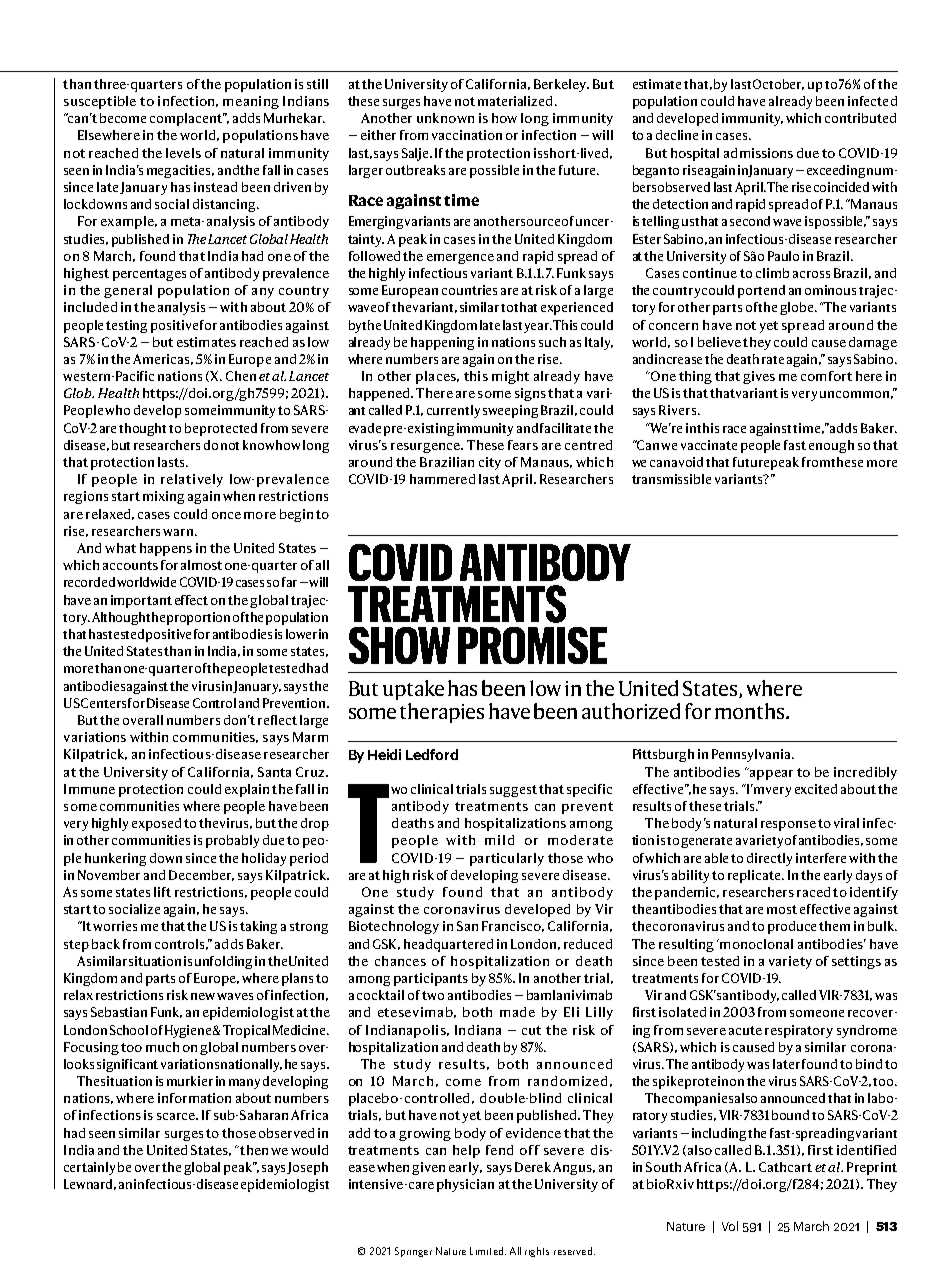 Image resolution: width=952 pixels, height=1265 pixels. I want to click on certainly, so click(89, 1168).
